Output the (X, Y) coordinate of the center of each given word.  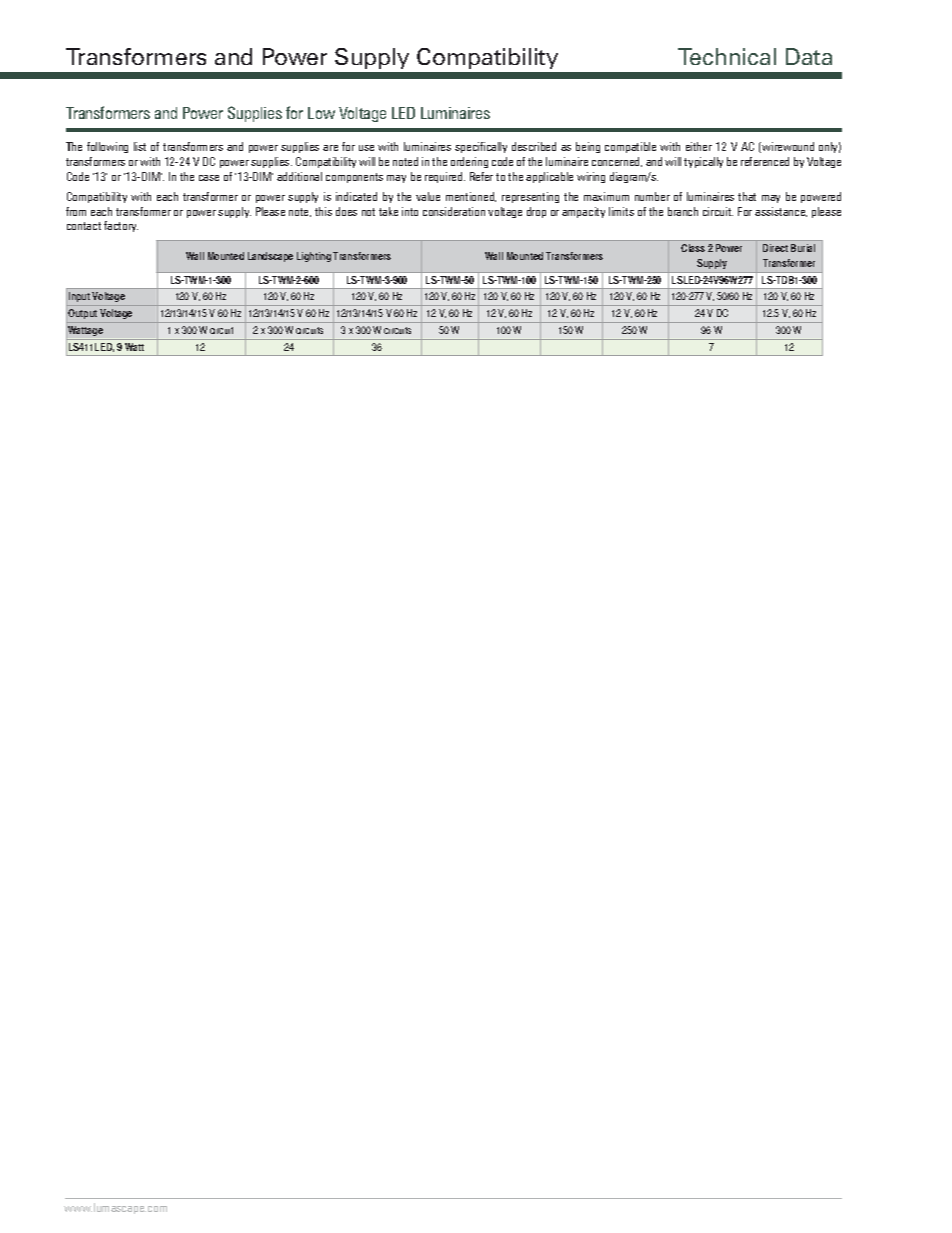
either (699, 146)
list (140, 146)
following (107, 147)
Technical (727, 56)
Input (79, 299)
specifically (481, 147)
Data (809, 56)
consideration (454, 211)
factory (121, 226)
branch (683, 211)
